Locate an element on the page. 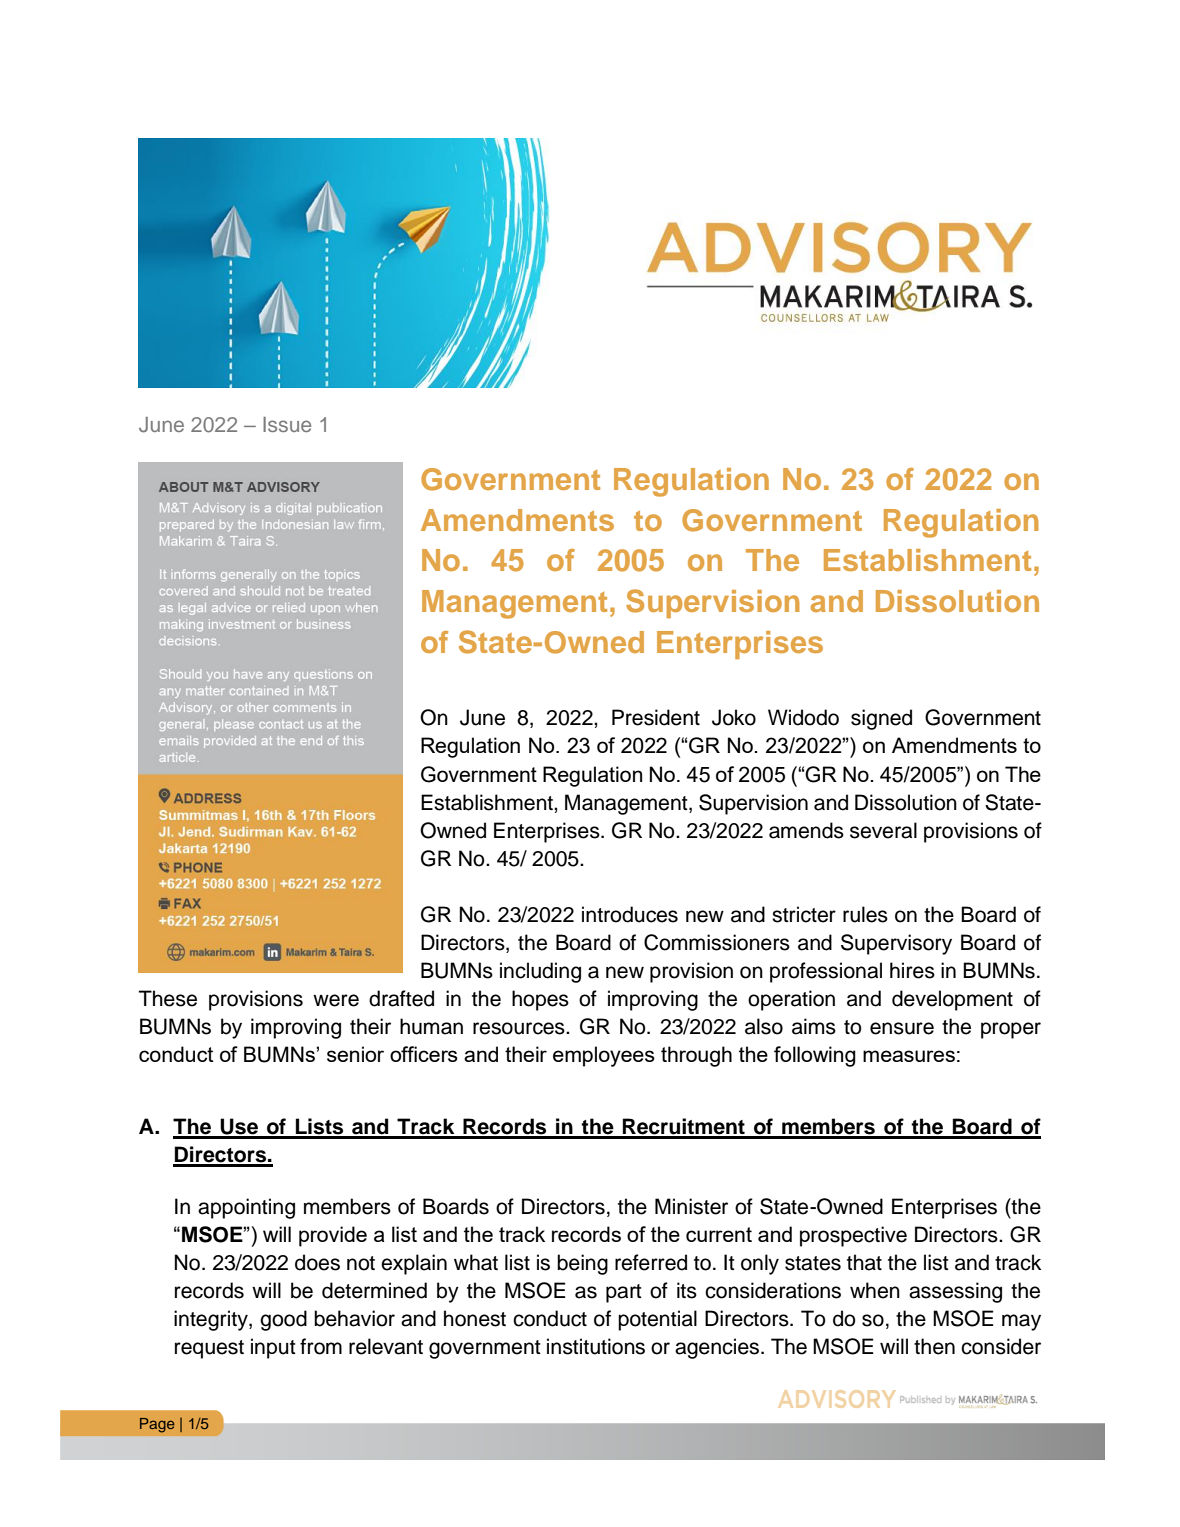  Issue is located at coordinates (287, 424).
